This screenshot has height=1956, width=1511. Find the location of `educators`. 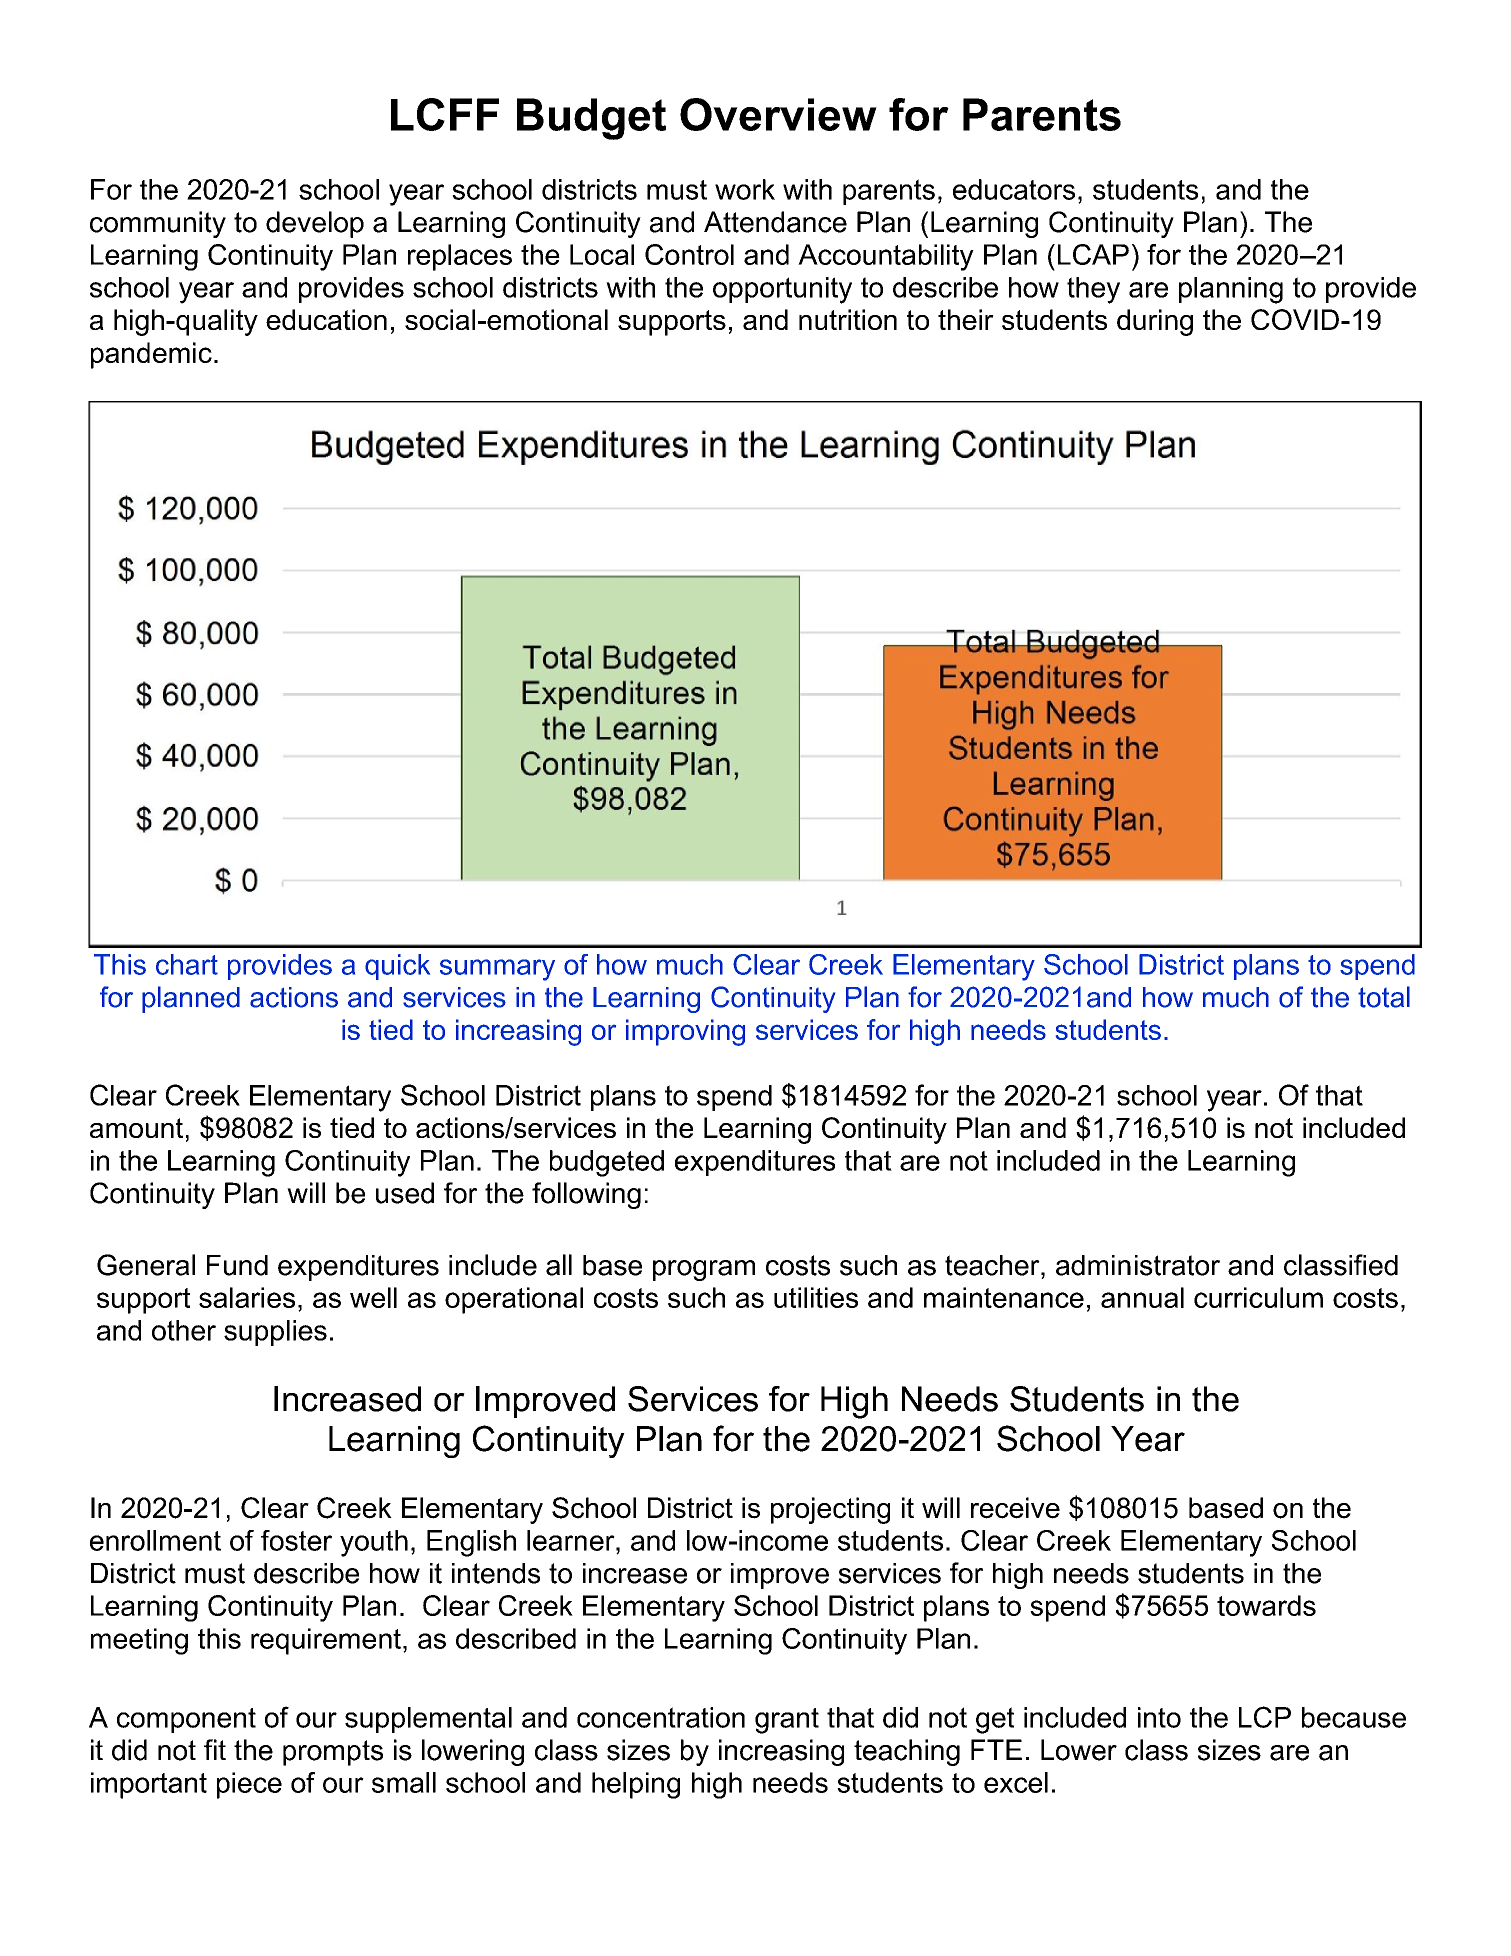

educators is located at coordinates (1014, 189).
